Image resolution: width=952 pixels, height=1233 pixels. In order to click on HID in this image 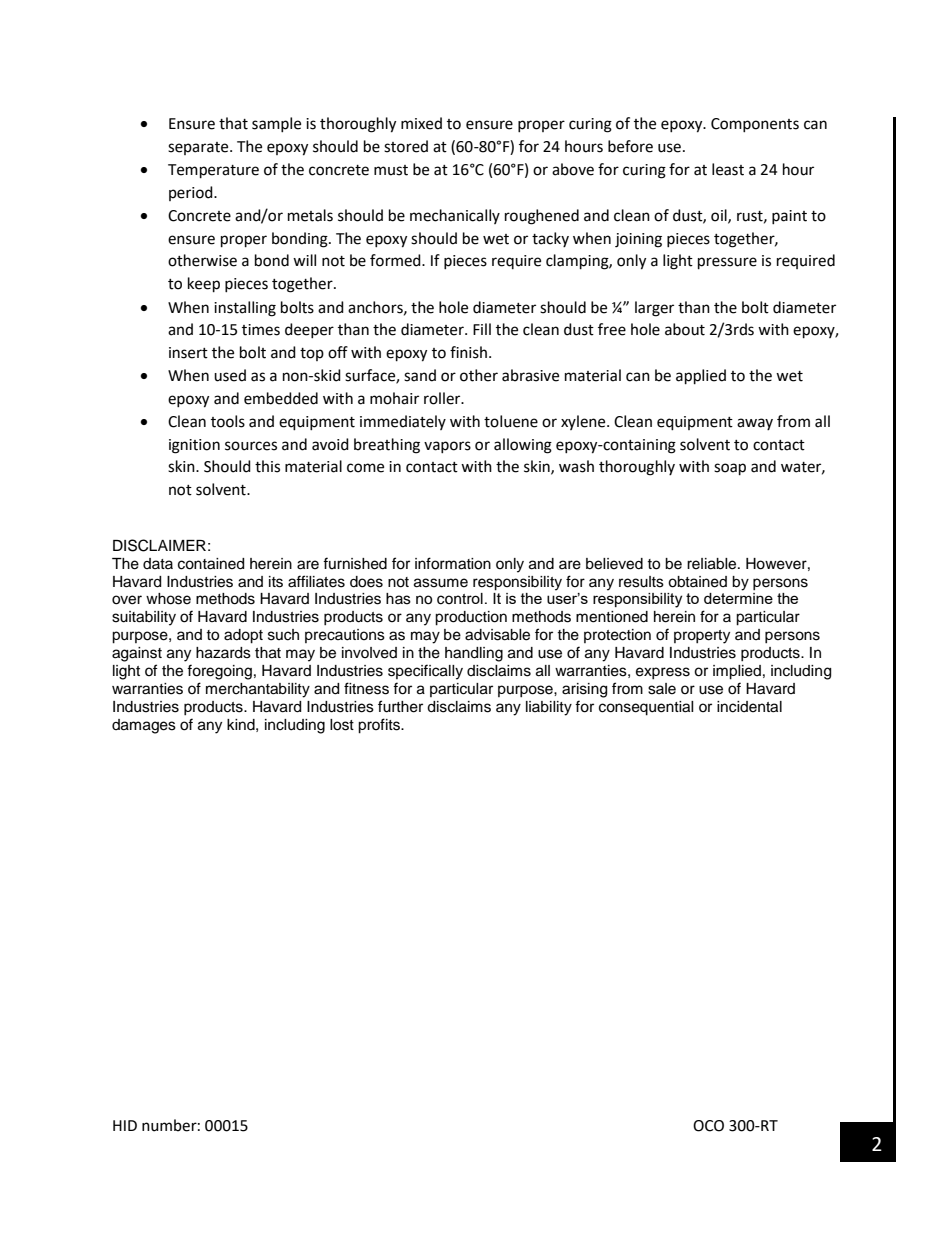, I will do `click(125, 1125)`.
